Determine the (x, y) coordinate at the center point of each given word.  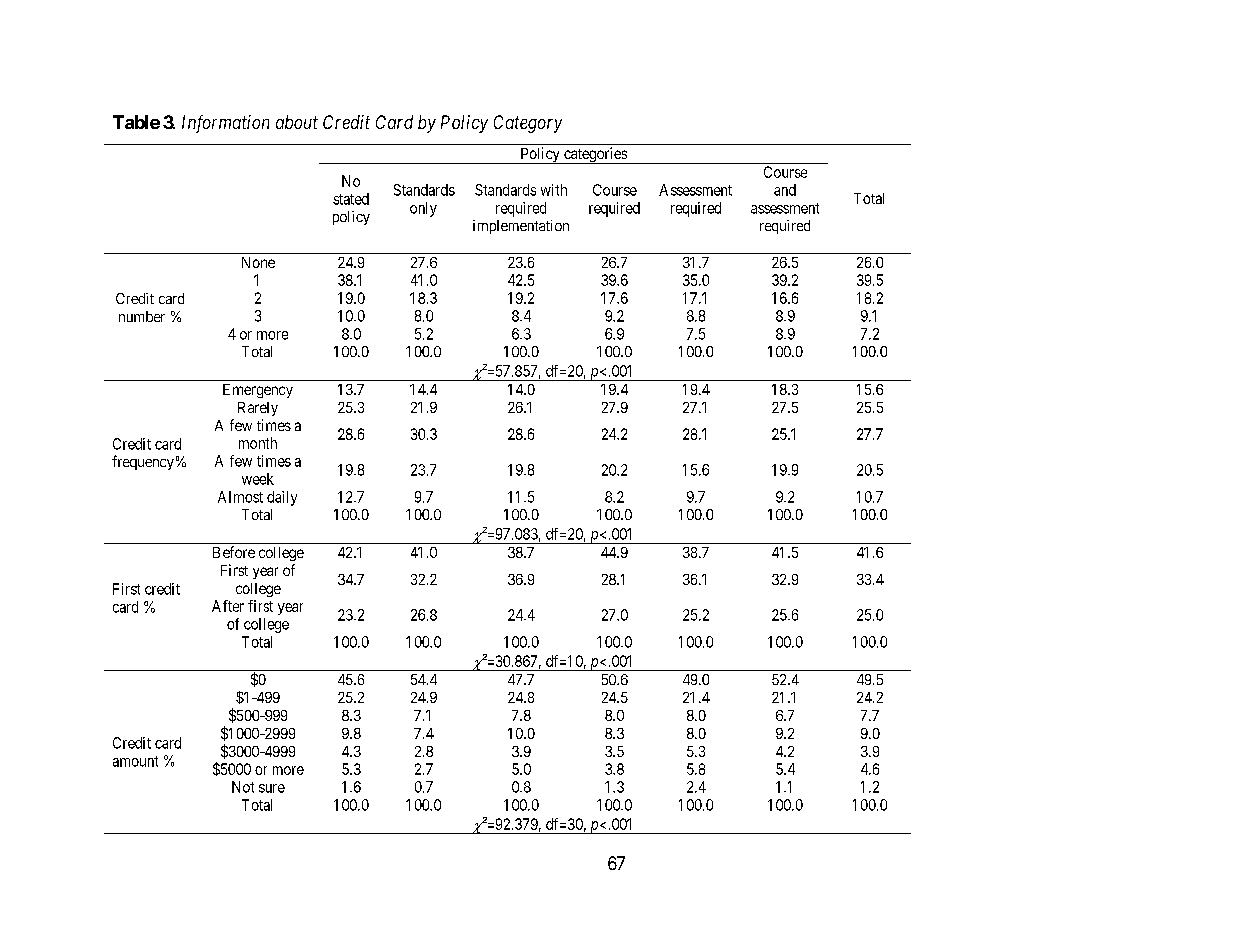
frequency (143, 462)
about (297, 122)
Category (528, 124)
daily (282, 498)
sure (272, 788)
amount (135, 761)
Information (225, 124)
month (258, 443)
